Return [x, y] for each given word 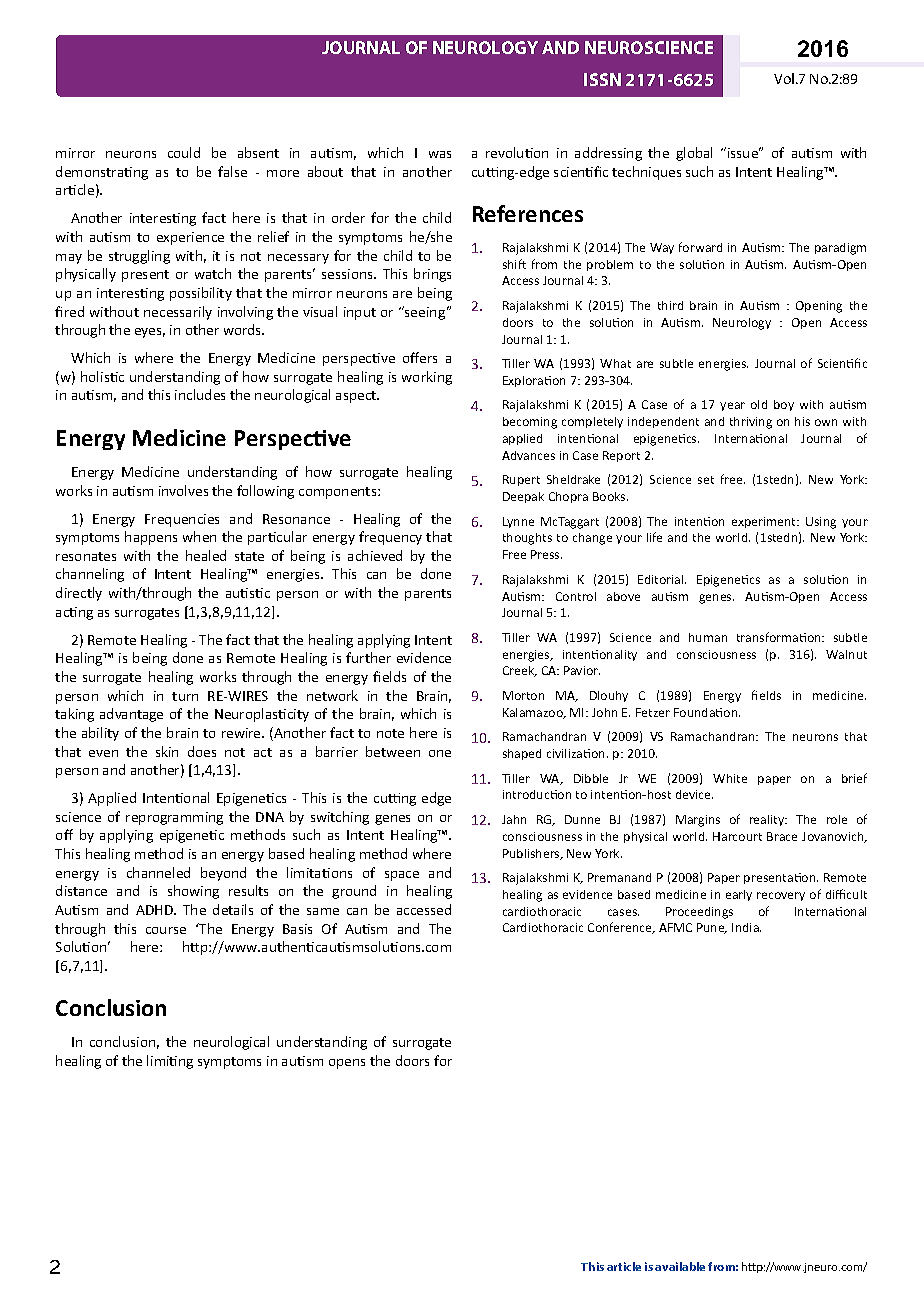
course [166, 930]
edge [436, 799]
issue [744, 152]
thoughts [527, 539]
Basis [297, 929]
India [746, 927]
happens [151, 538]
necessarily [178, 313]
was [440, 154]
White [730, 778]
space [402, 876]
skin [167, 751]
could [184, 152]
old [759, 404]
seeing [424, 313]
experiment [765, 522]
